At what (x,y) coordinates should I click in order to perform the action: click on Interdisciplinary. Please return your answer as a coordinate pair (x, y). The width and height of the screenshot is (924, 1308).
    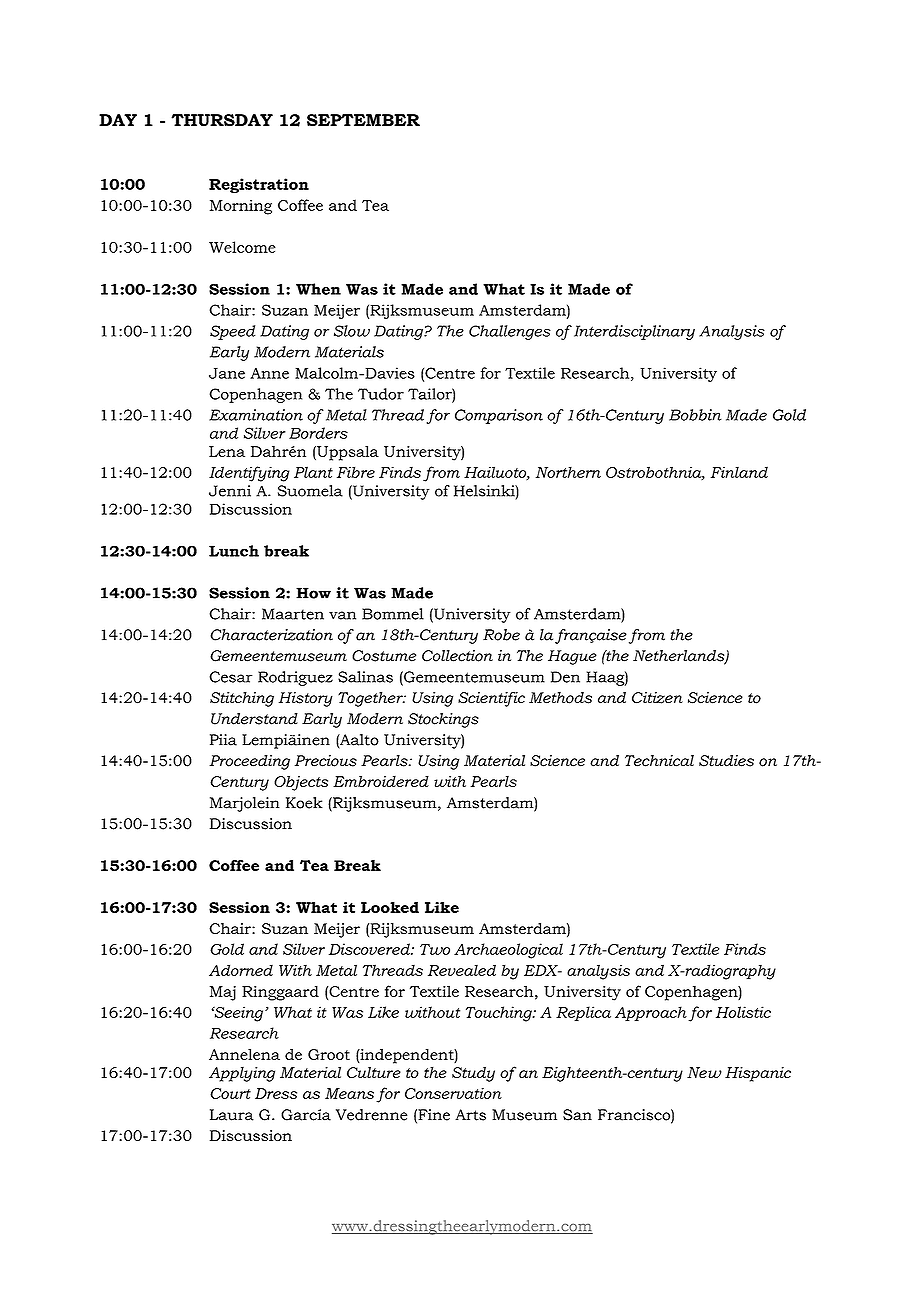
    Looking at the image, I should click on (633, 332).
